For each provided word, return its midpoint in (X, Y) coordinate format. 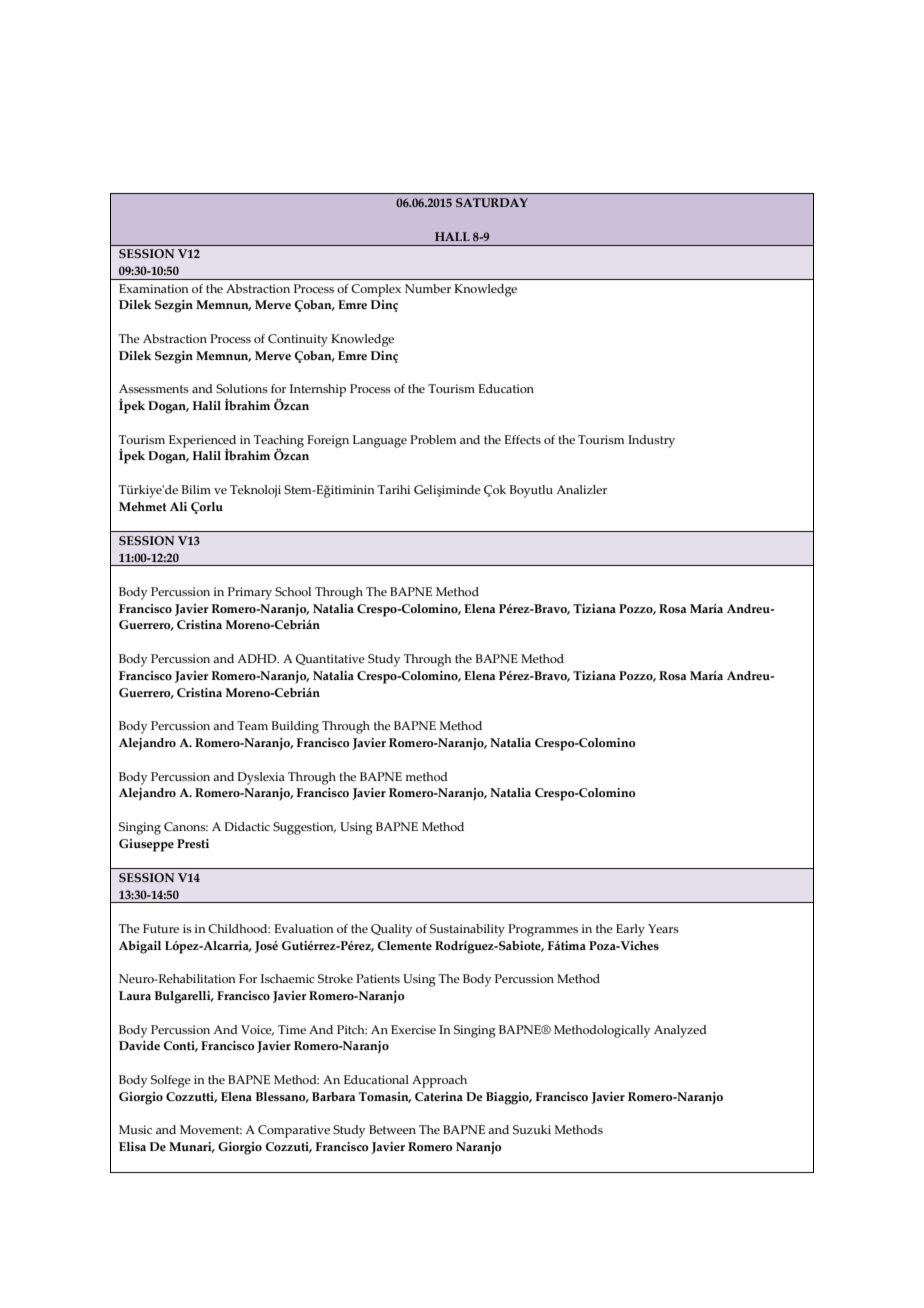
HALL (452, 236)
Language (379, 441)
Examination (154, 288)
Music (135, 1129)
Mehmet (143, 506)
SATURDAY (492, 202)
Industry (651, 441)
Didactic (247, 826)
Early (630, 930)
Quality (391, 930)
